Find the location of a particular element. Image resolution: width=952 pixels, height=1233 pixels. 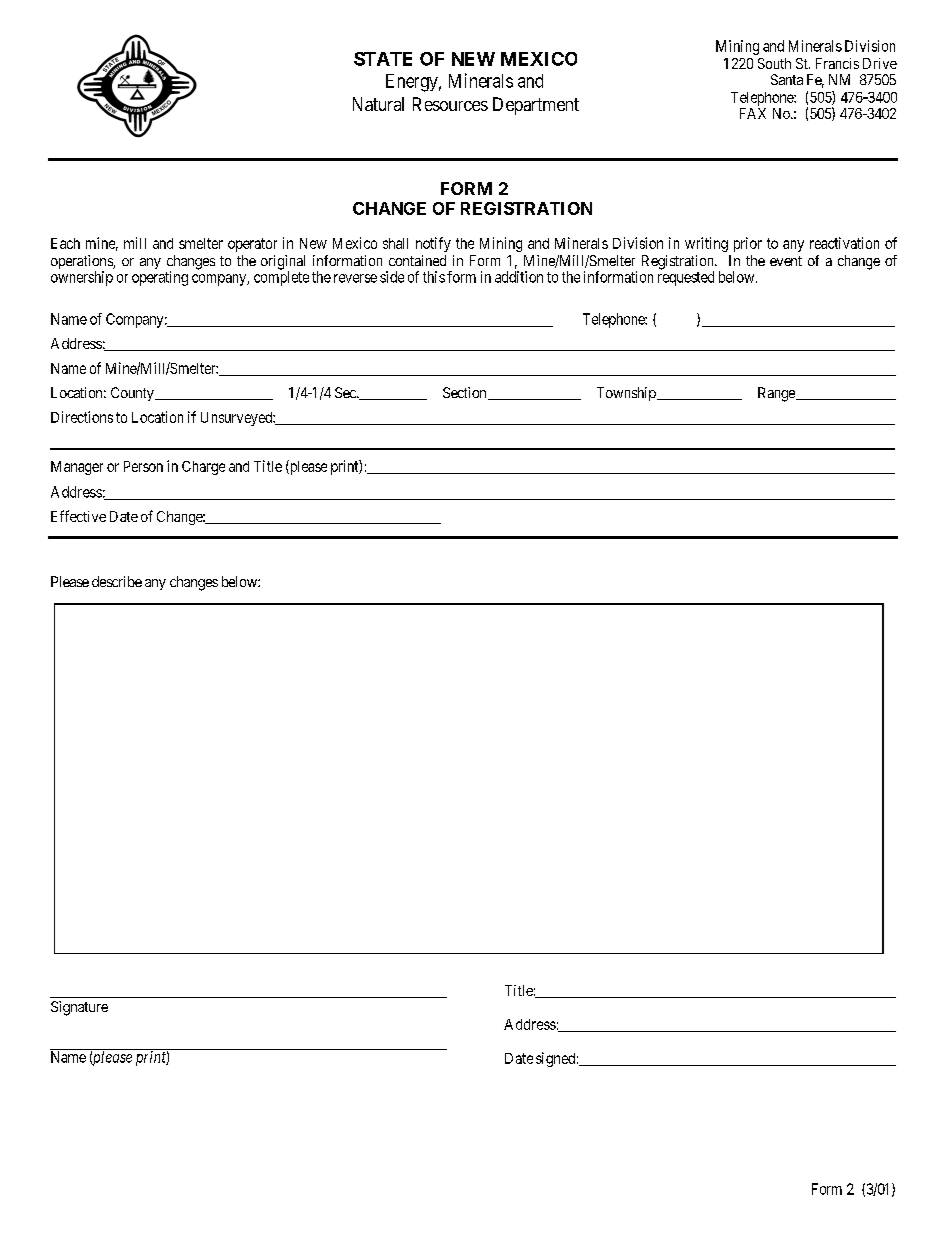

Section is located at coordinates (466, 393).
